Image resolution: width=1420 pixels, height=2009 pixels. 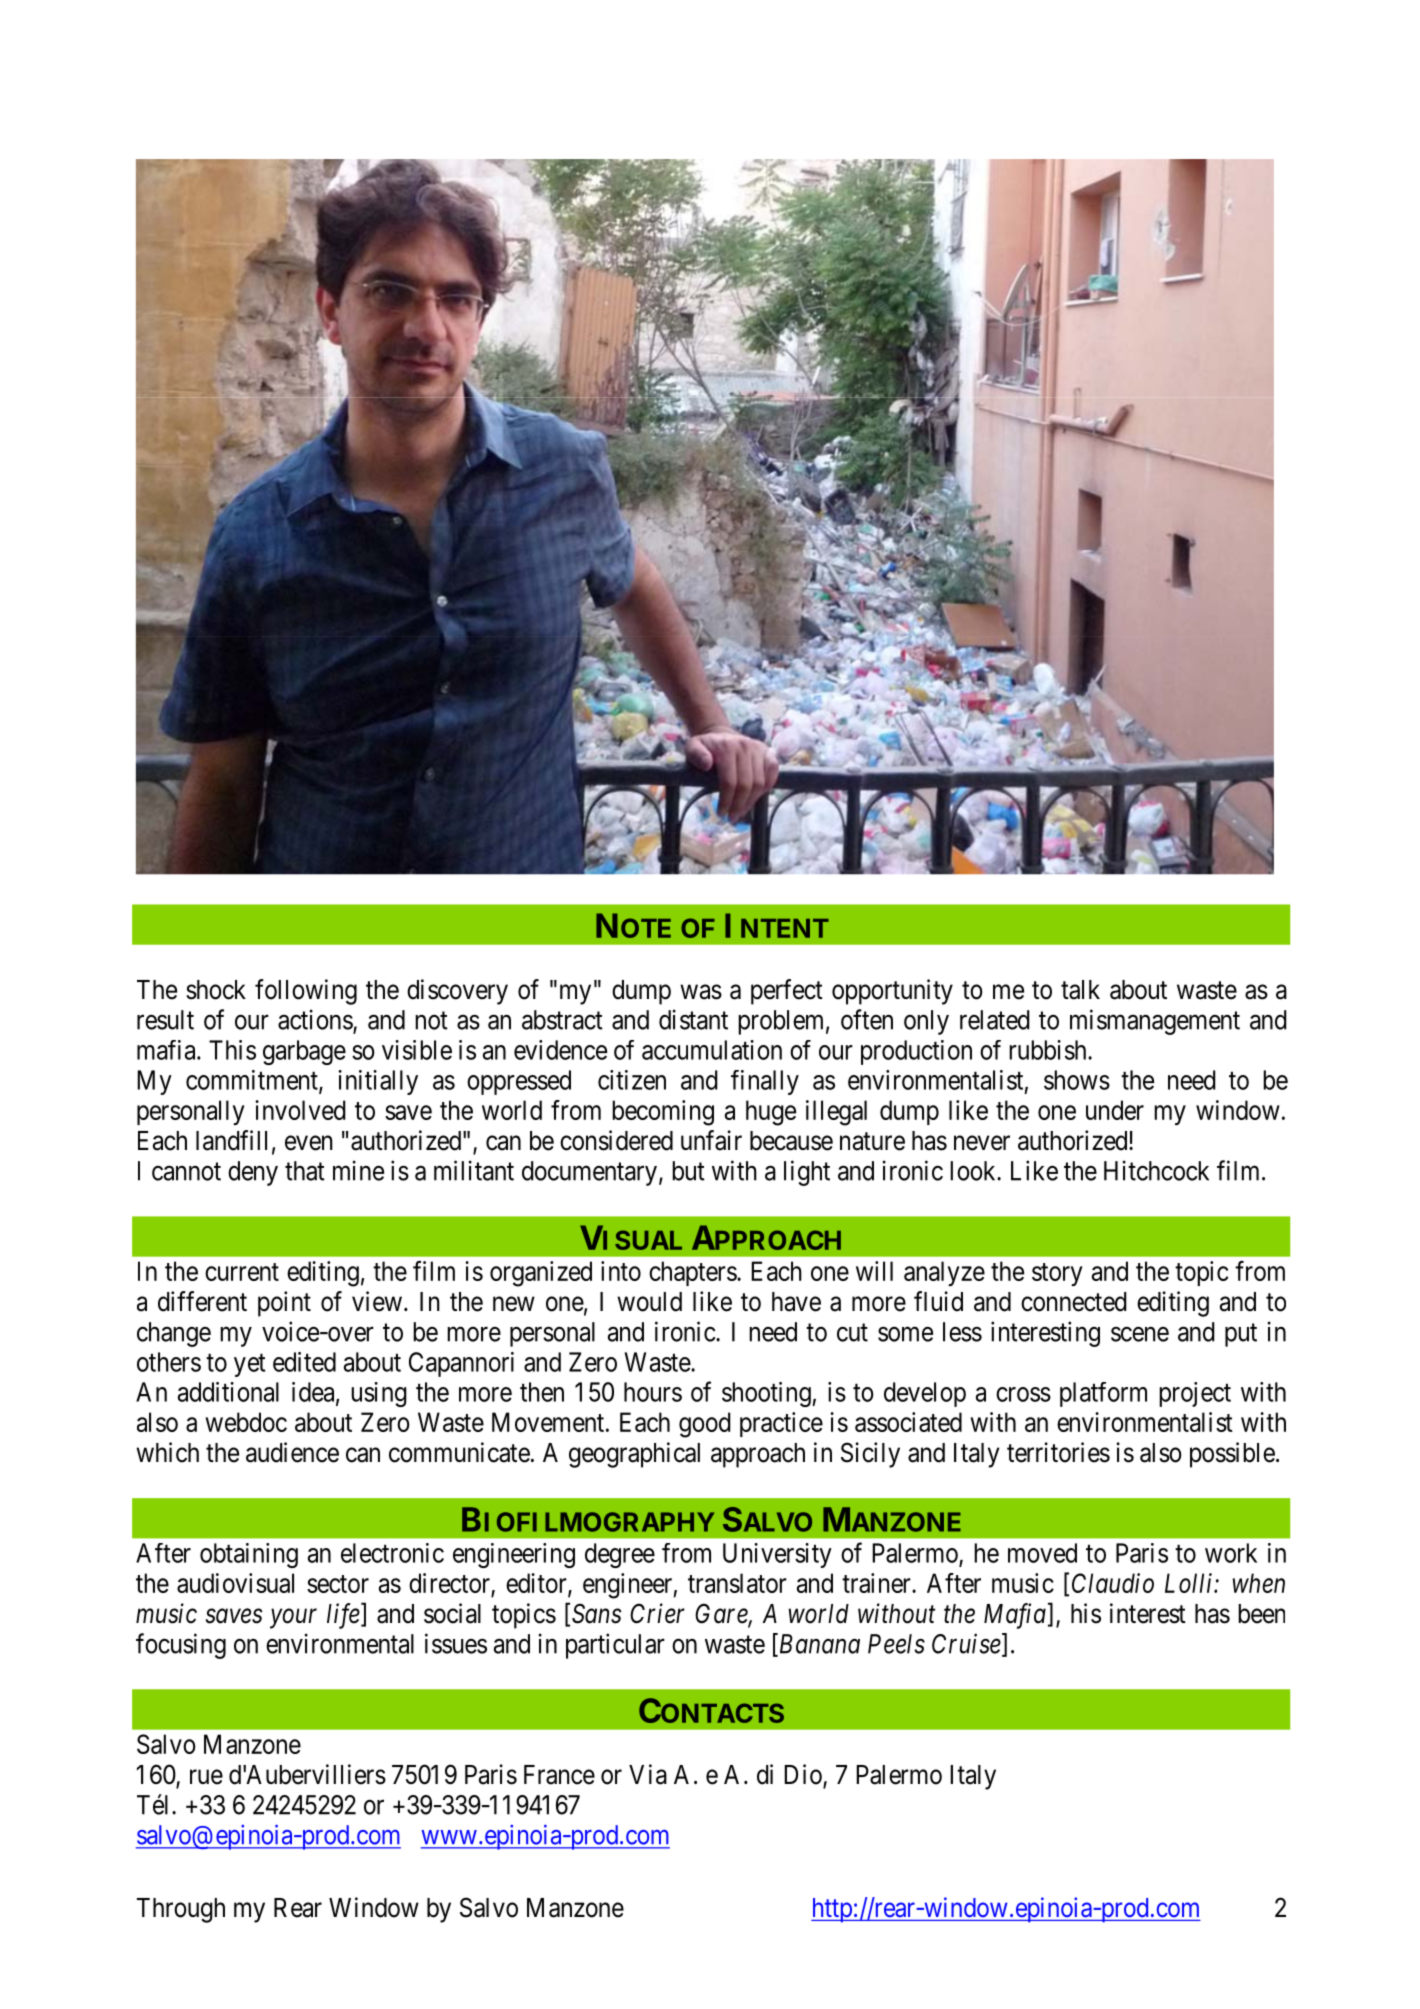 I want to click on sector, so click(x=338, y=1584).
